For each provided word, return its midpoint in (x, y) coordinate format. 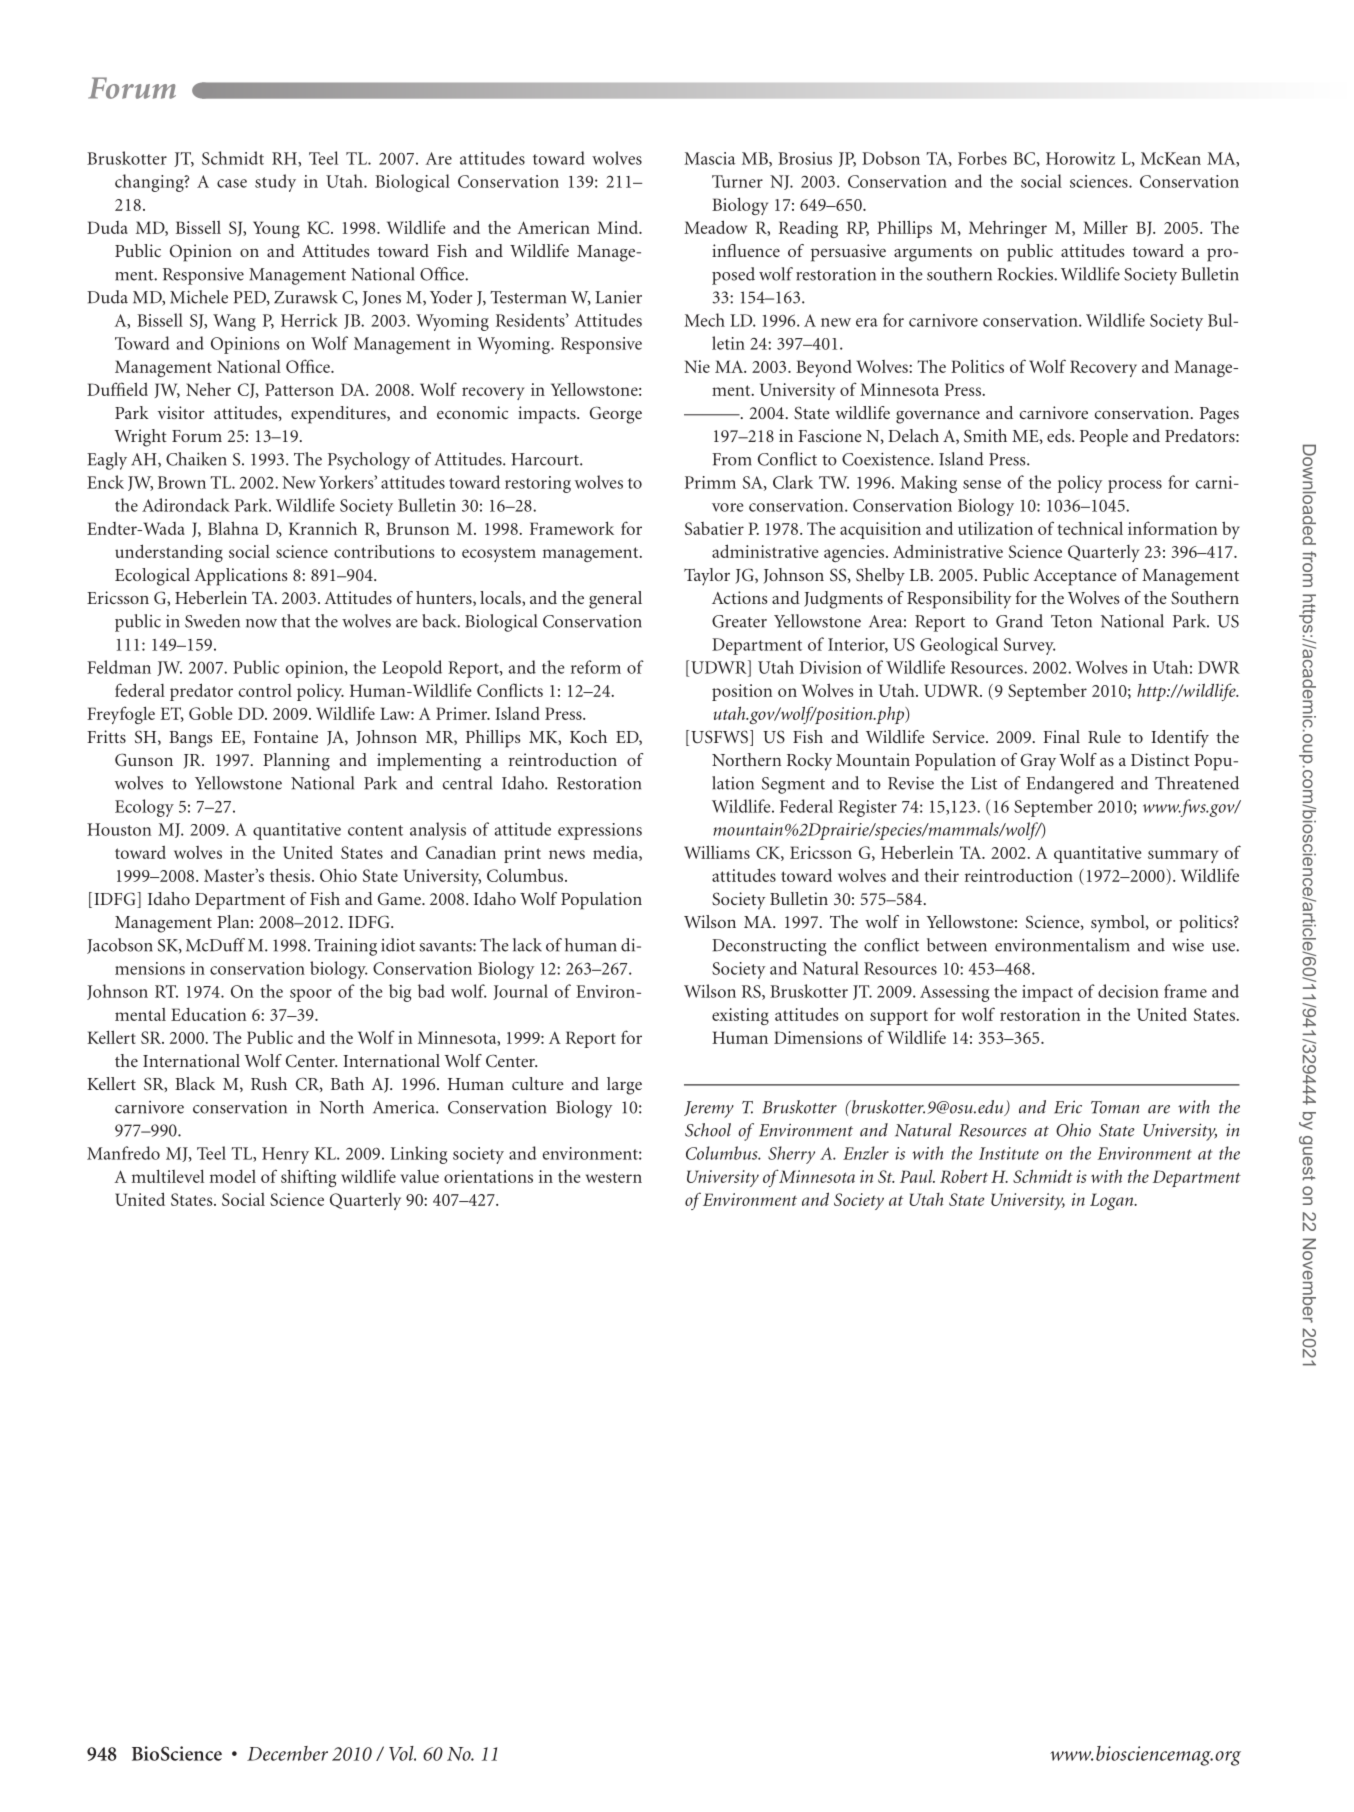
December (287, 1753)
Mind (619, 227)
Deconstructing (769, 947)
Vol (402, 1753)
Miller (1105, 227)
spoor (311, 995)
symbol (1119, 924)
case (232, 183)
